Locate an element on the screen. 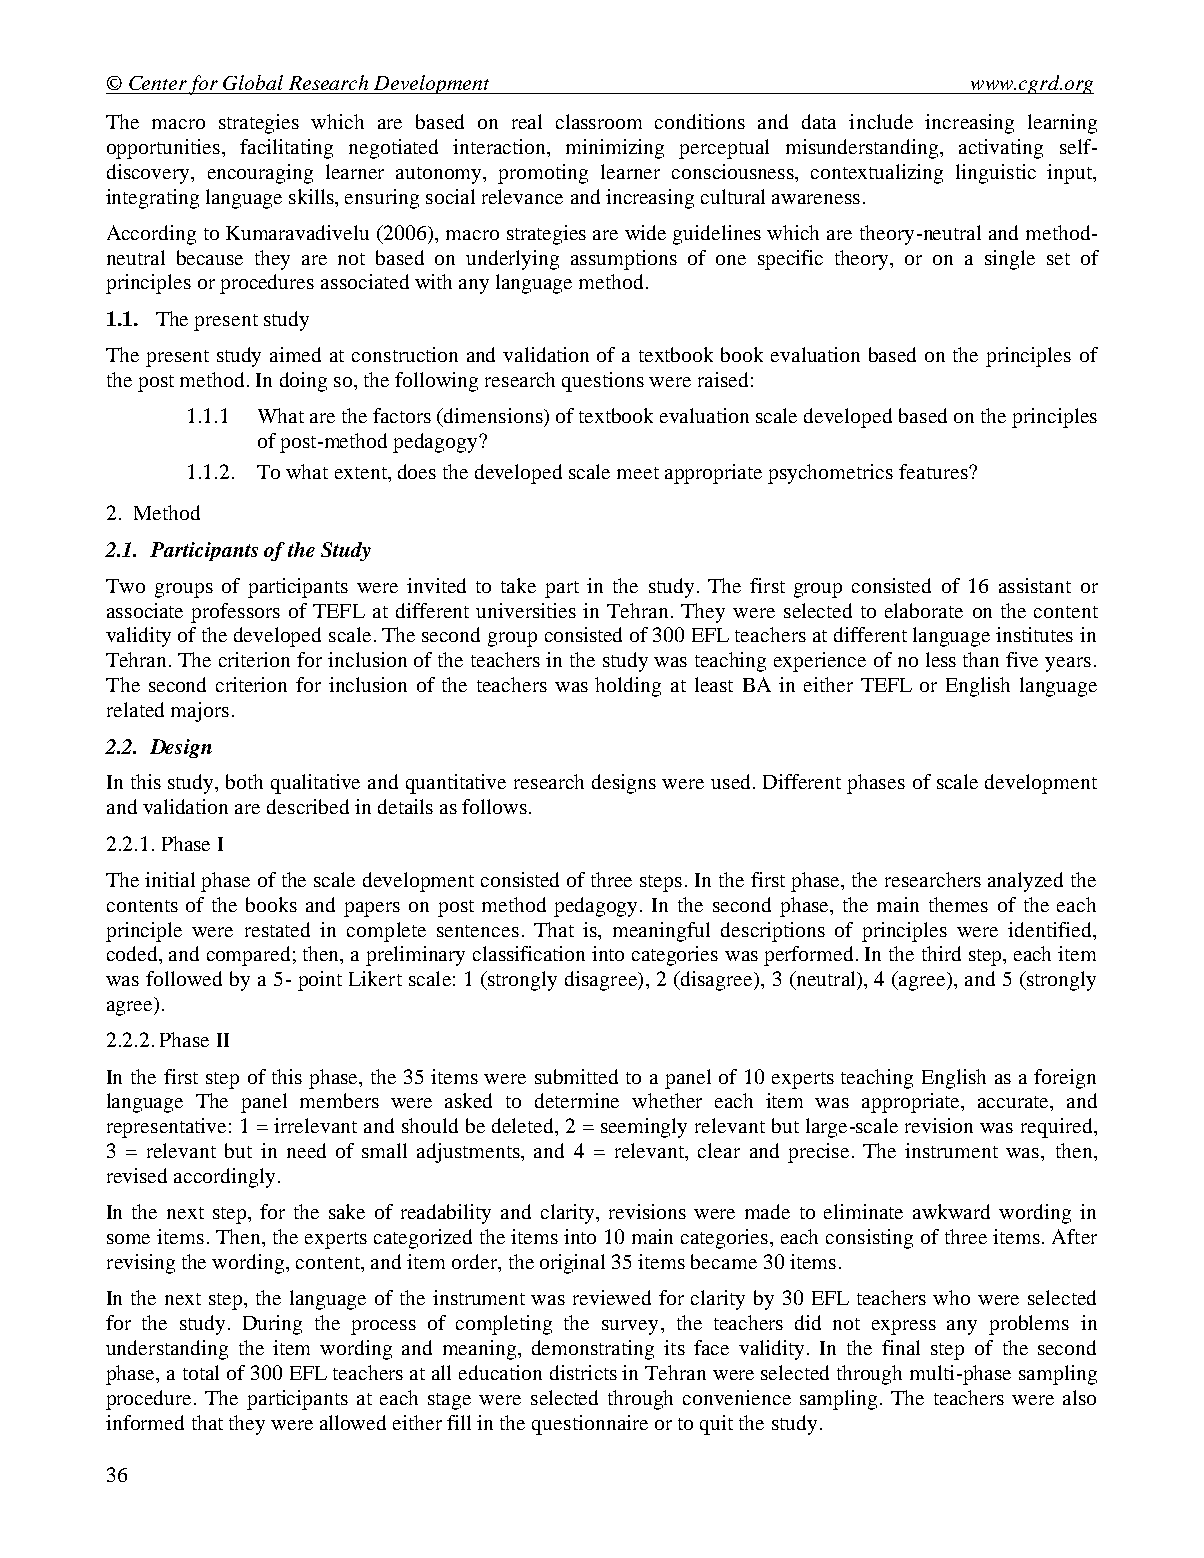 This screenshot has width=1204, height=1558. activating is located at coordinates (1001, 149).
